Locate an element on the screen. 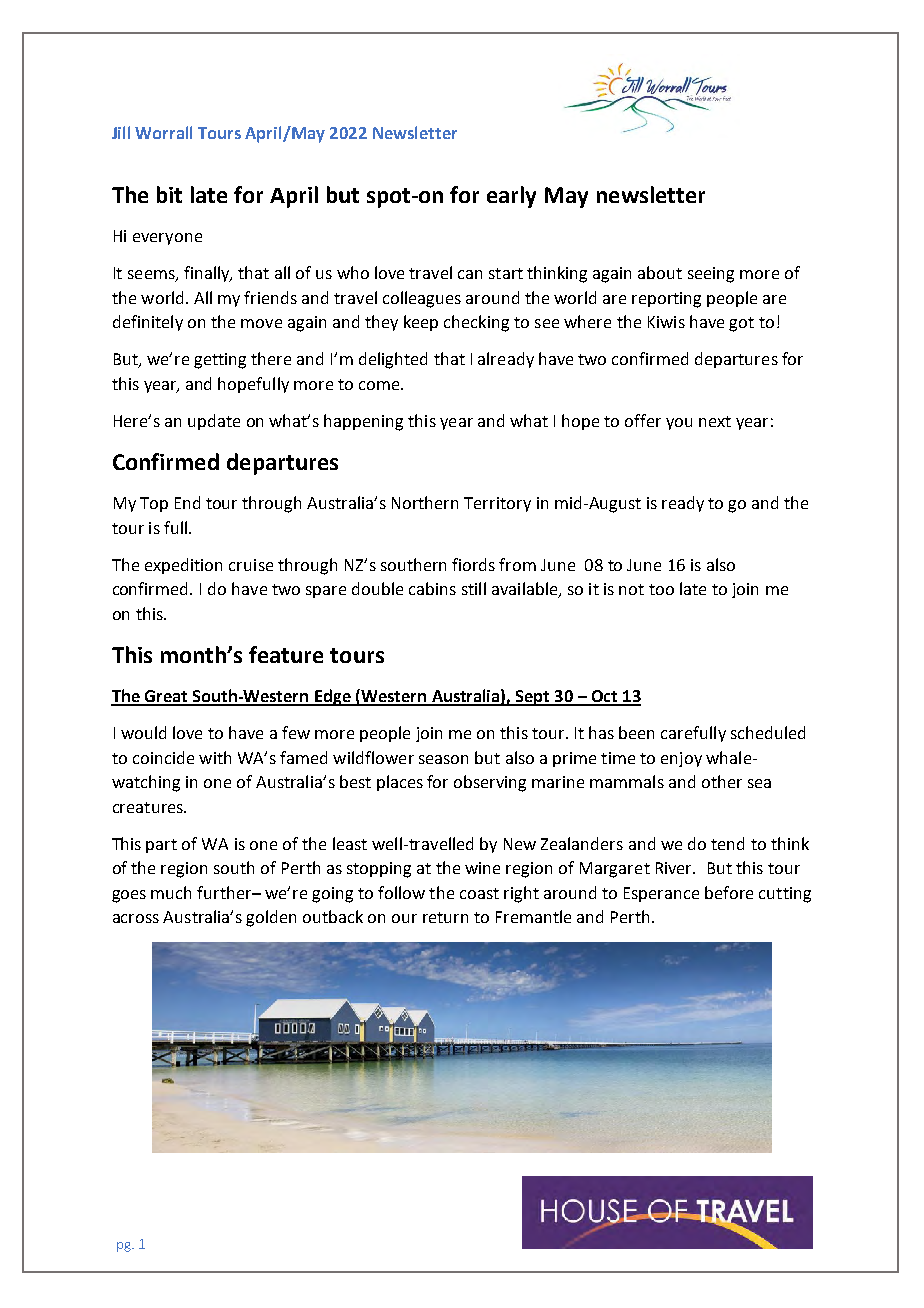 This screenshot has width=924, height=1308. seeing is located at coordinates (711, 275).
